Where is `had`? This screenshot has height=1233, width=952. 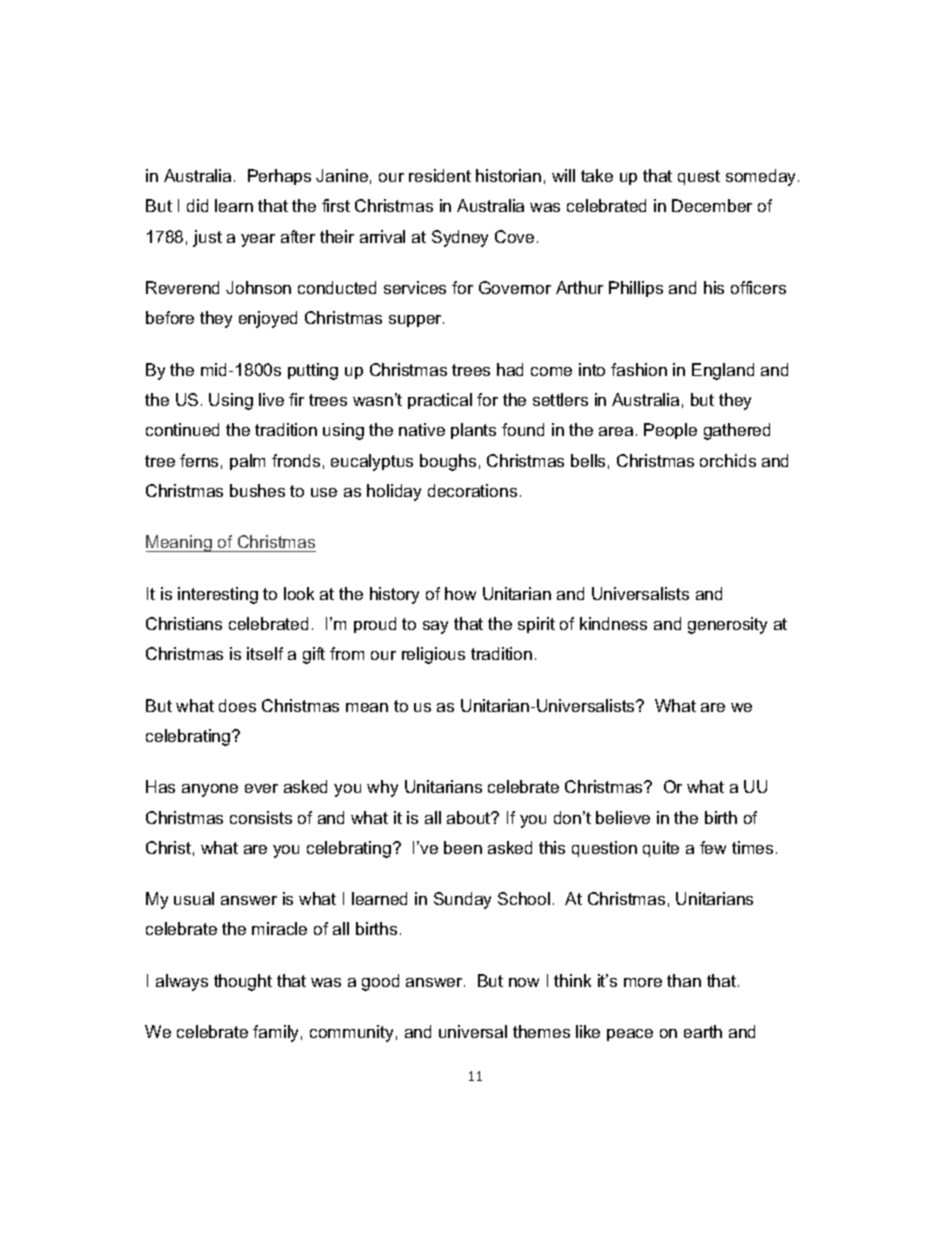 had is located at coordinates (510, 369).
